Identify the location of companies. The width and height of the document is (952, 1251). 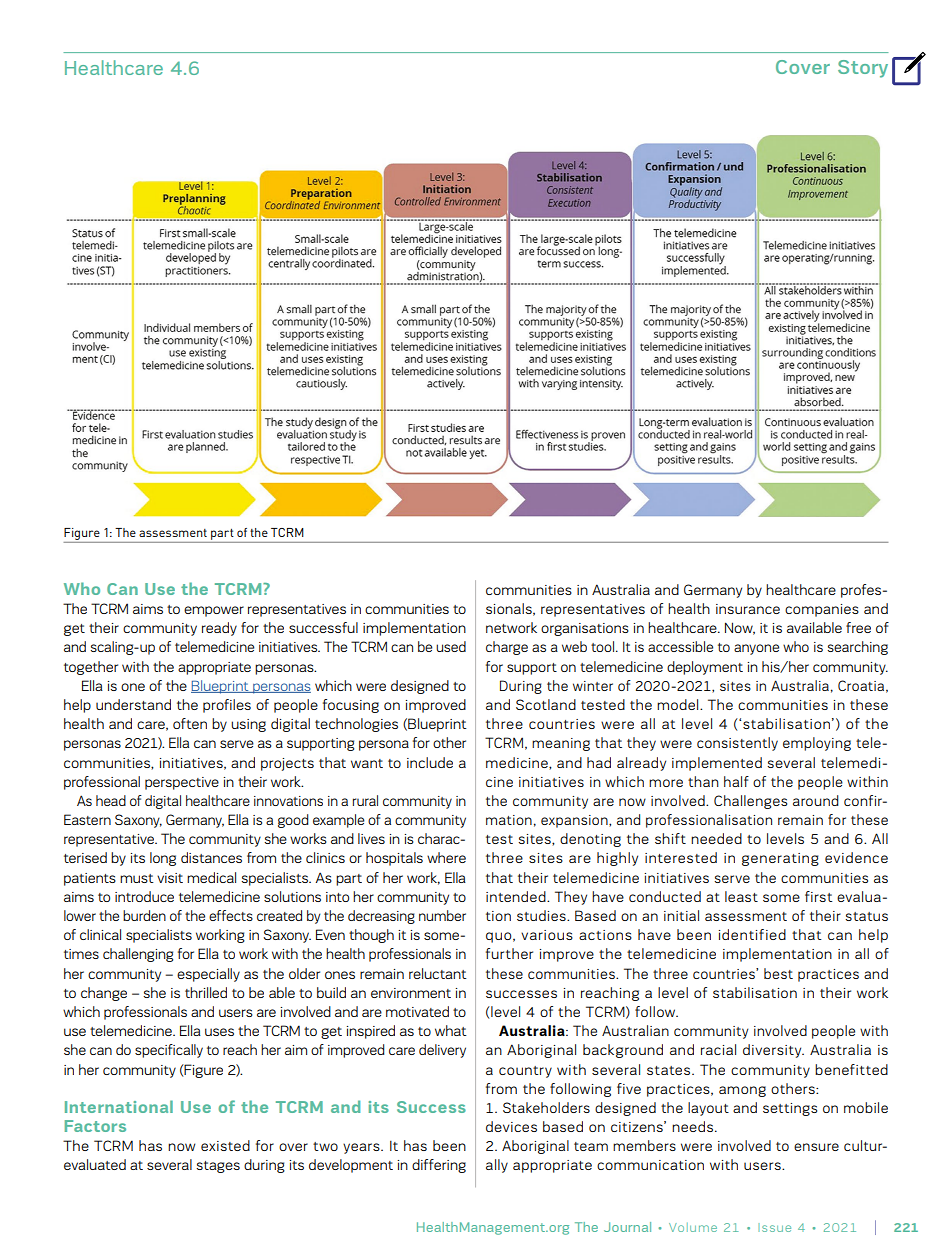
(822, 610).
